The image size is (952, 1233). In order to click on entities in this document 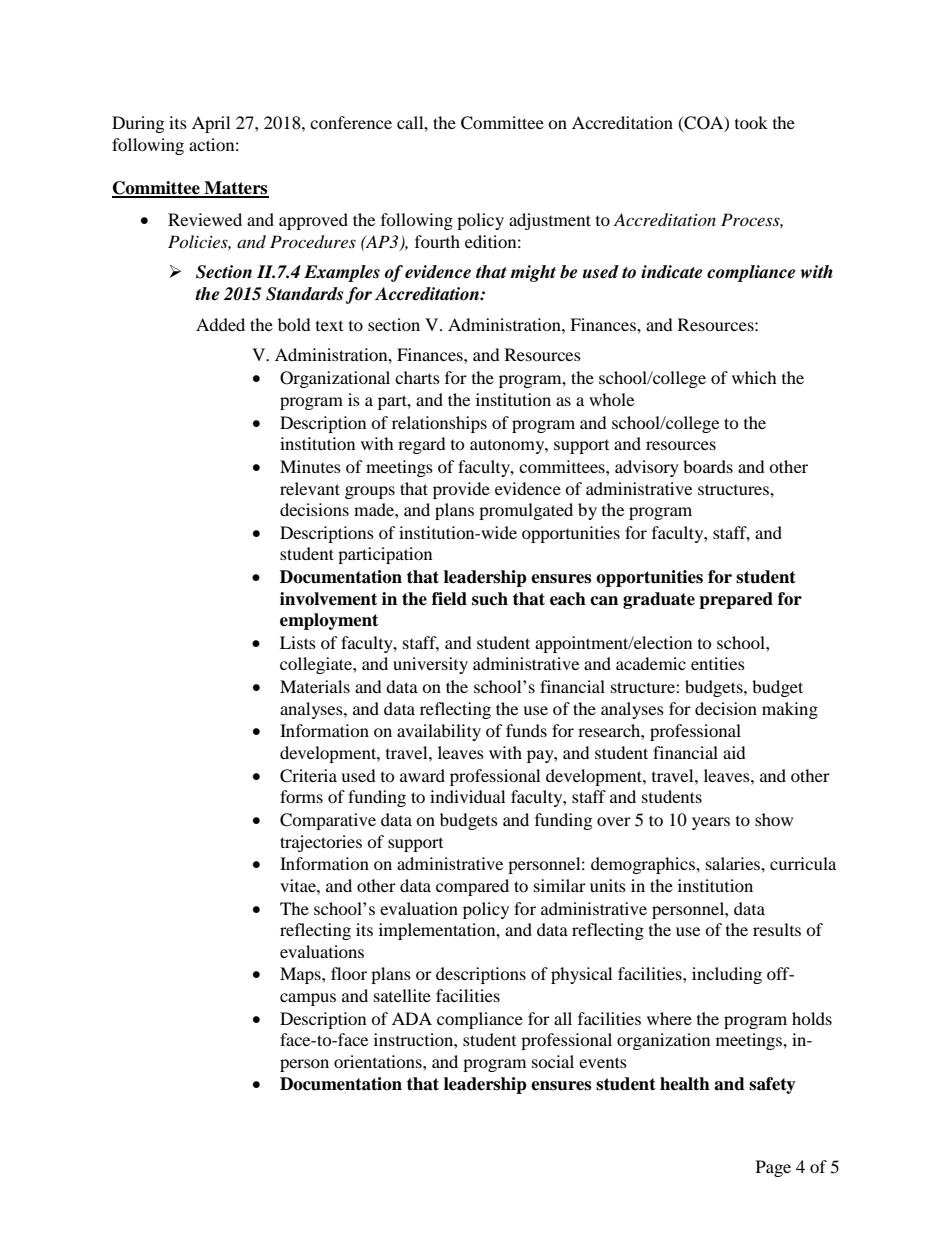, I will do `click(718, 663)`.
